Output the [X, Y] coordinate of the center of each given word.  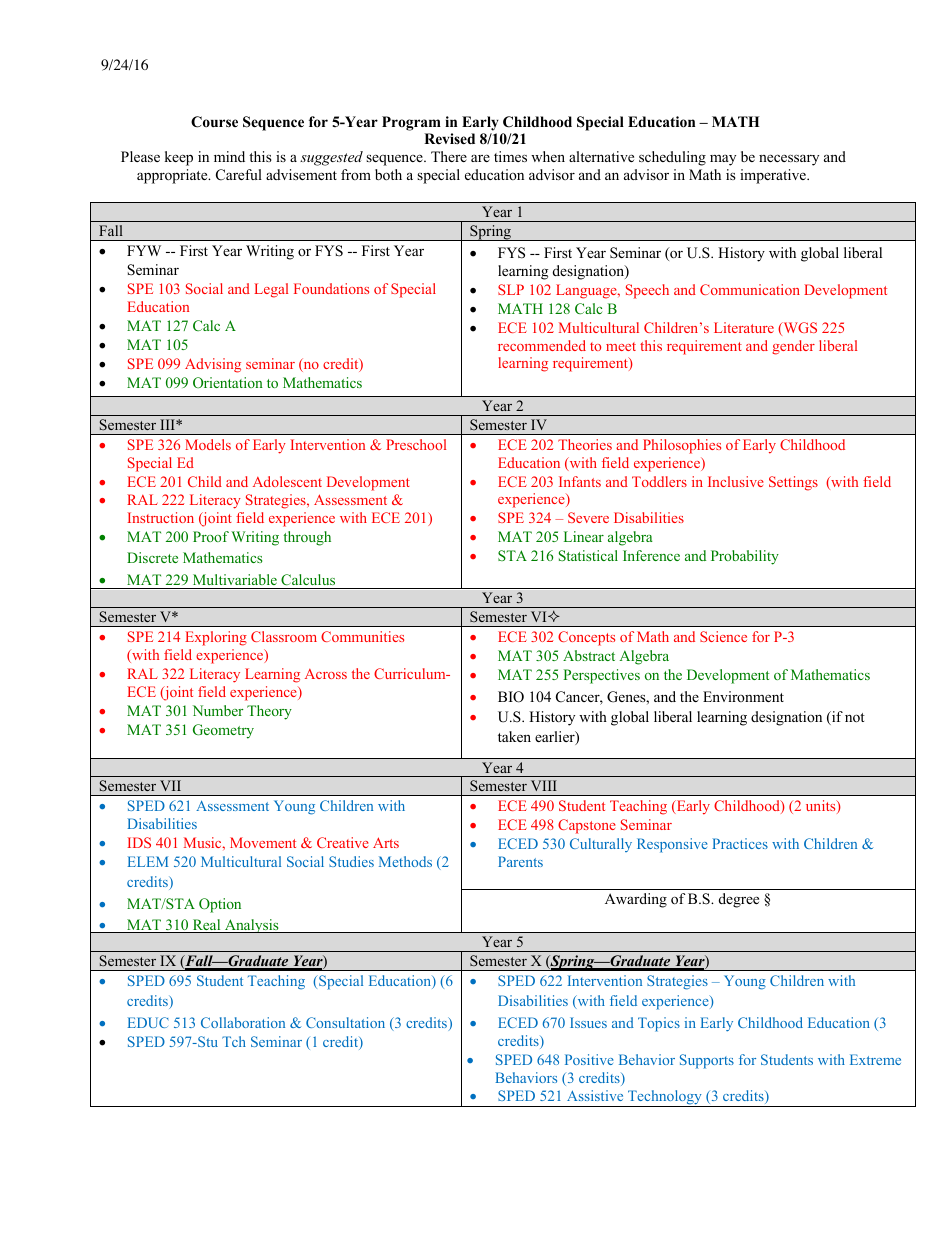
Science [723, 636]
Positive [589, 1059]
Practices [740, 843]
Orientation [228, 382]
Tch [234, 1041]
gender [793, 347]
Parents [520, 861]
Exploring [216, 638]
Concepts [586, 638]
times [510, 156]
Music [204, 842]
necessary [789, 160]
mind [229, 156]
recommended [542, 345]
